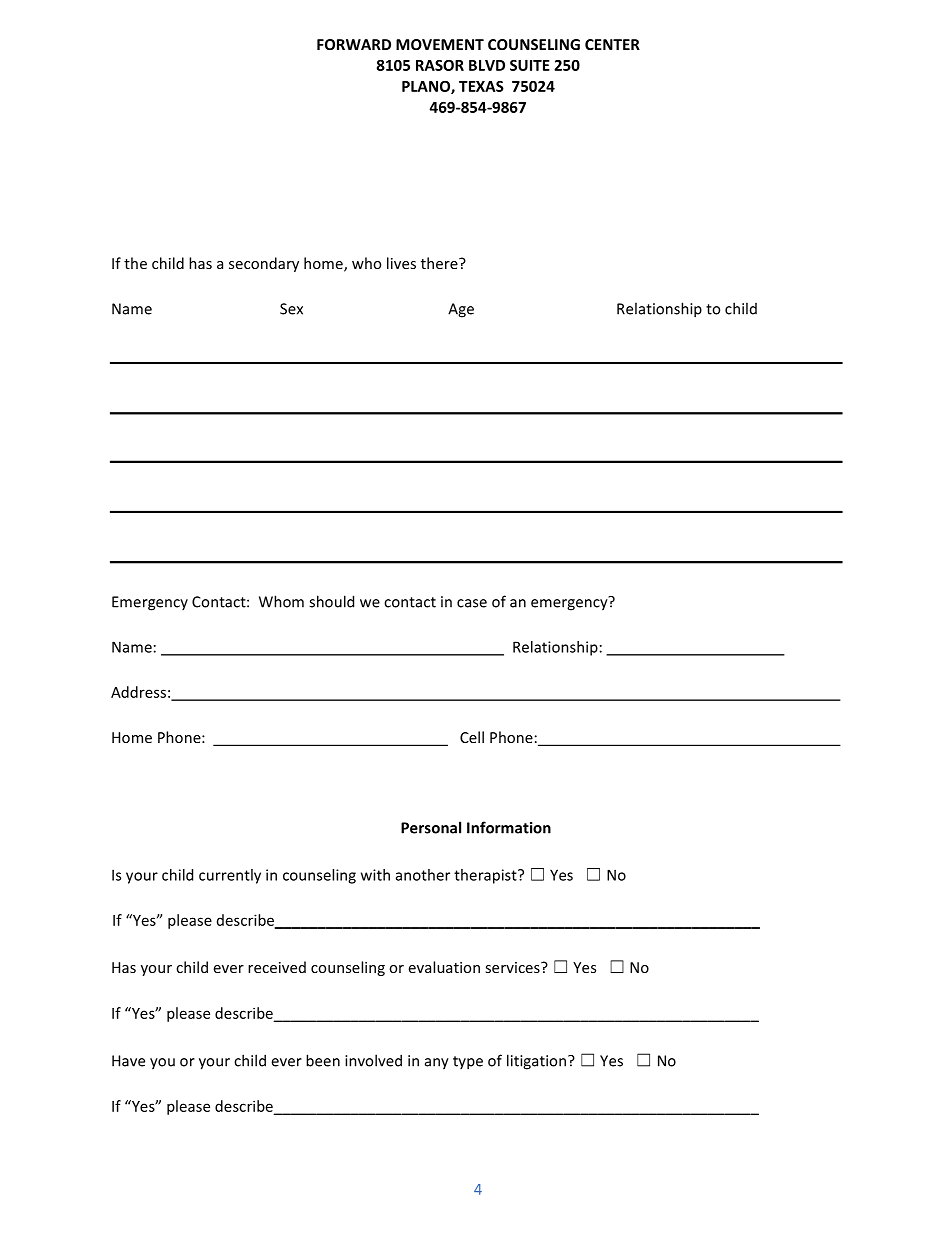 This screenshot has height=1233, width=952. Describe the element at coordinates (440, 44) in the screenshot. I see `MOVEMENT` at that location.
